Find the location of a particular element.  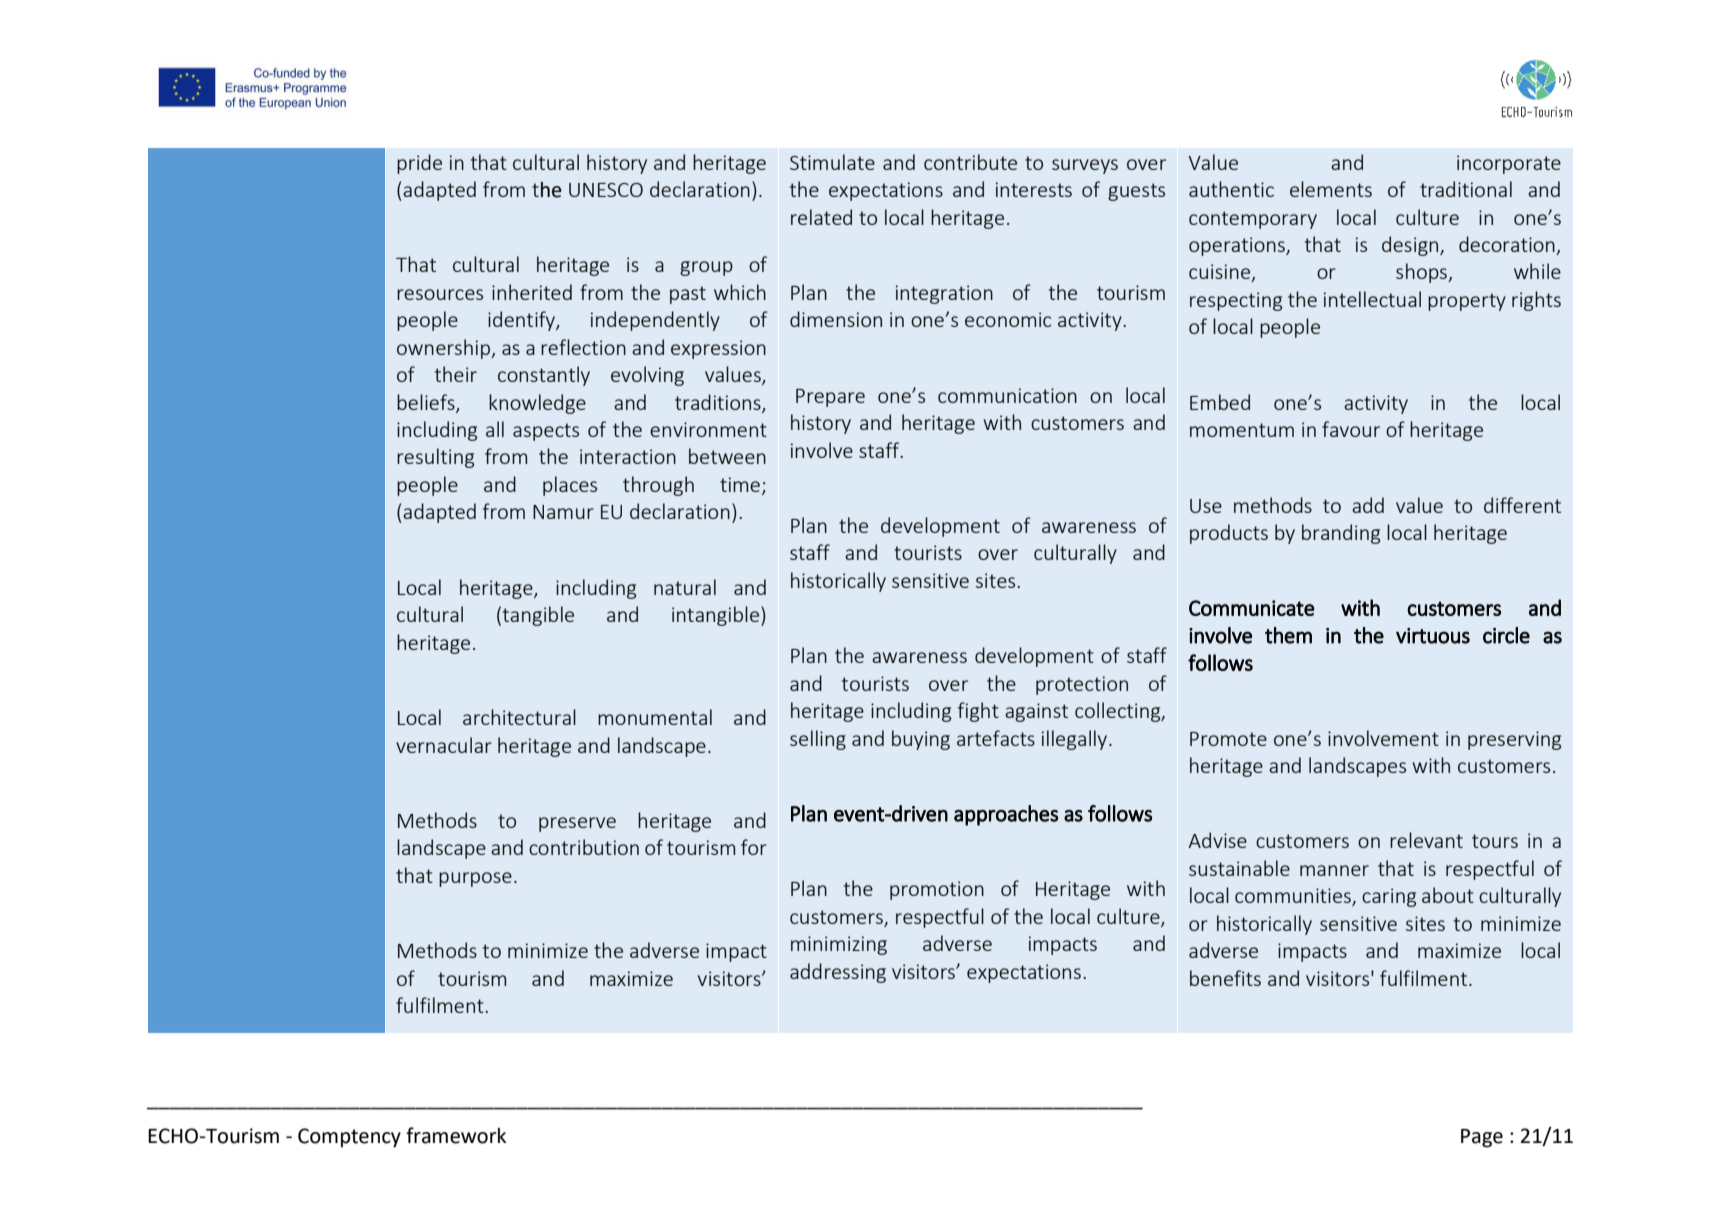

framework is located at coordinates (456, 1135).
